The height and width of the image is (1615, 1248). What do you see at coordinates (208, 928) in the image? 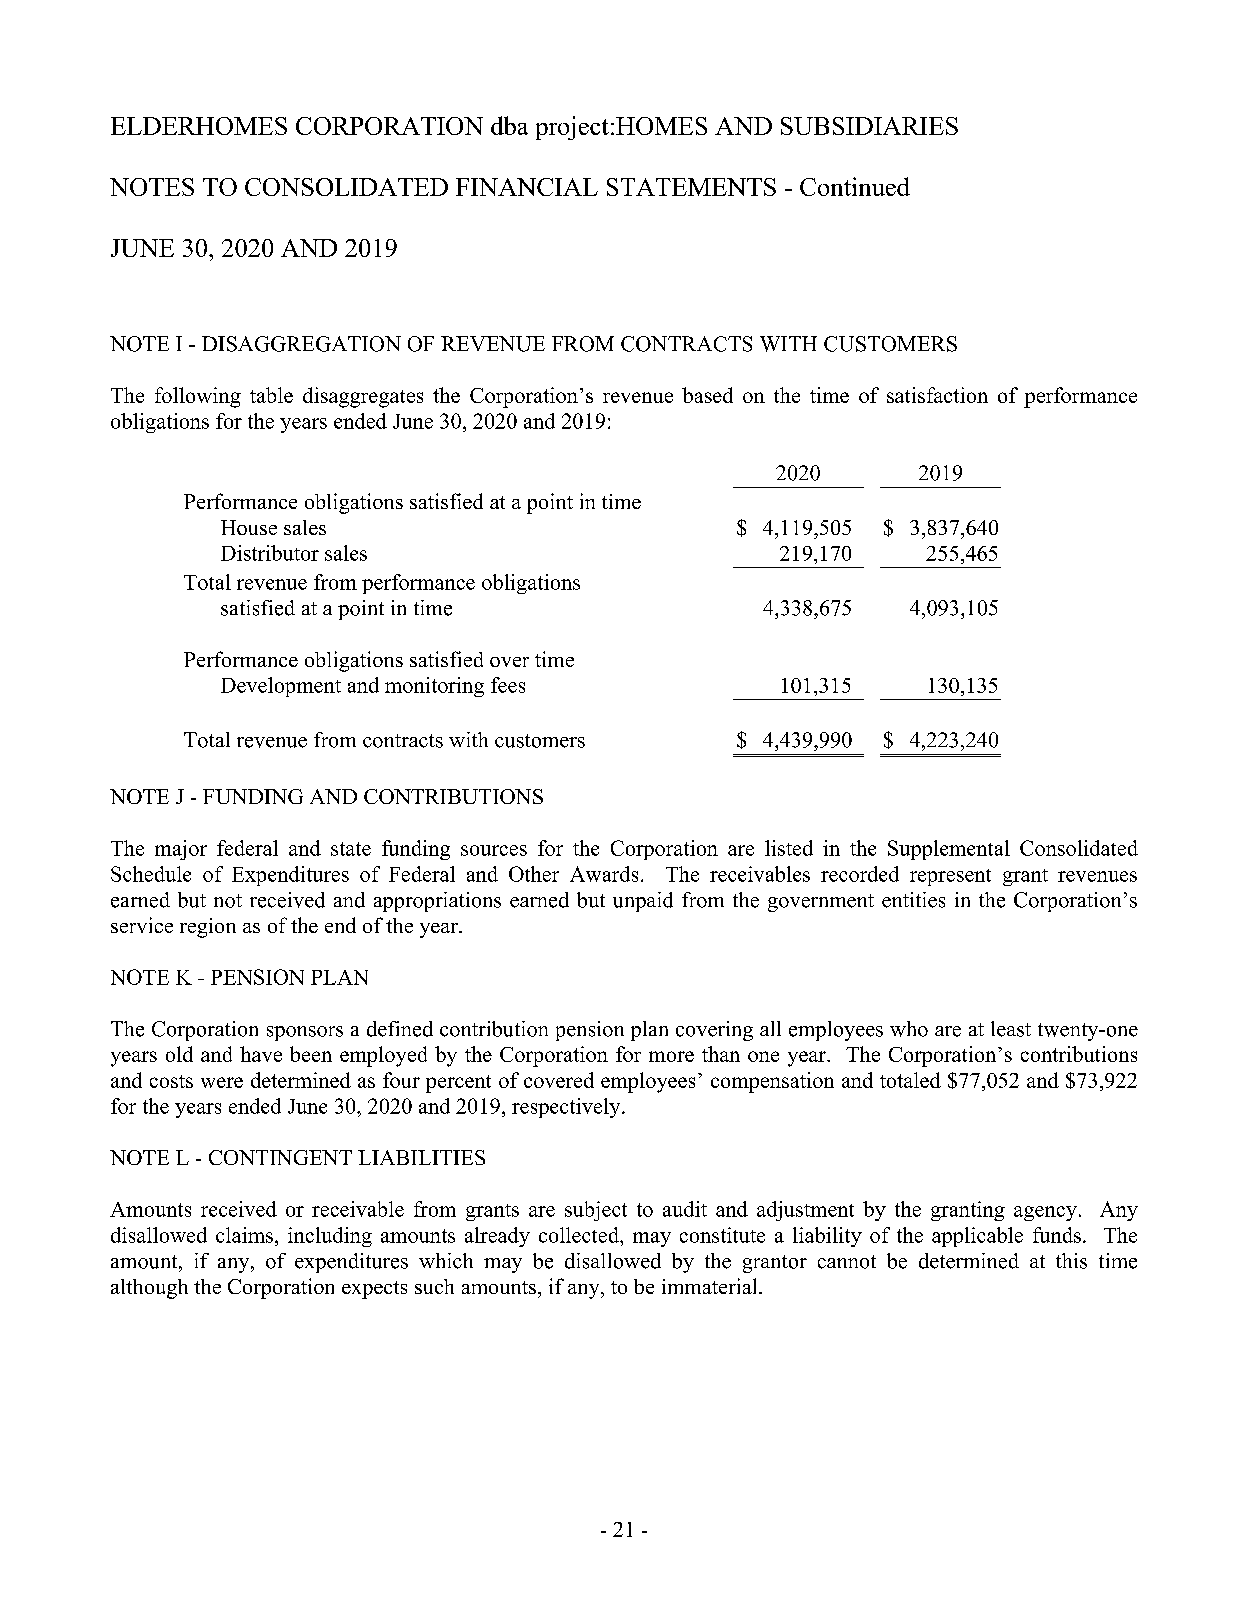
I see `region` at bounding box center [208, 928].
